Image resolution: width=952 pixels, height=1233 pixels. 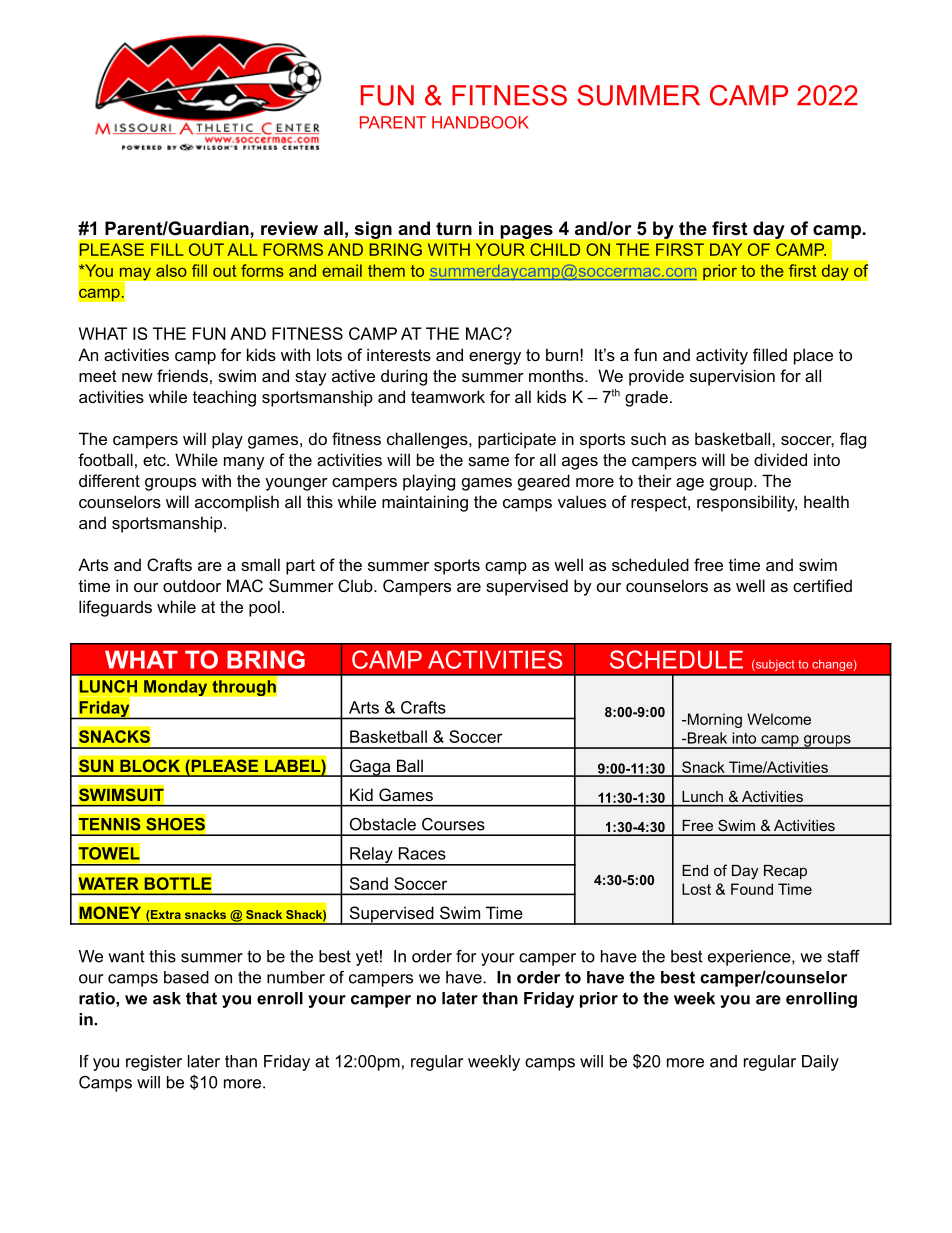 I want to click on Courses, so click(x=453, y=824).
